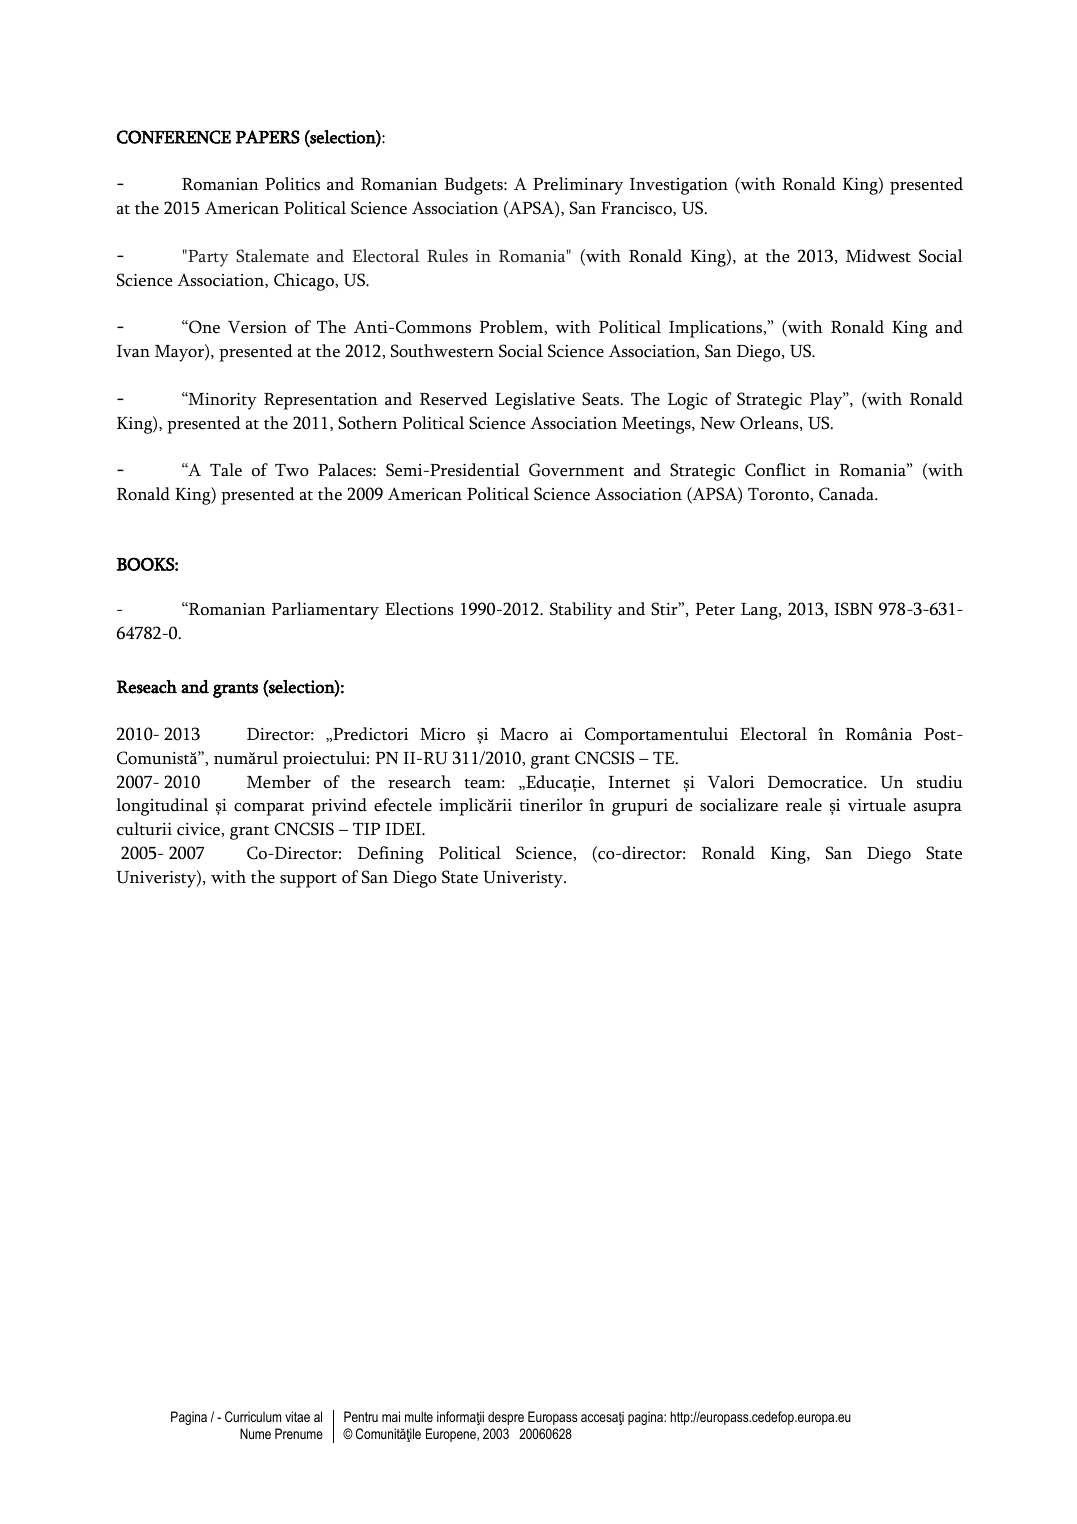  I want to click on Parliamentary, so click(325, 611).
